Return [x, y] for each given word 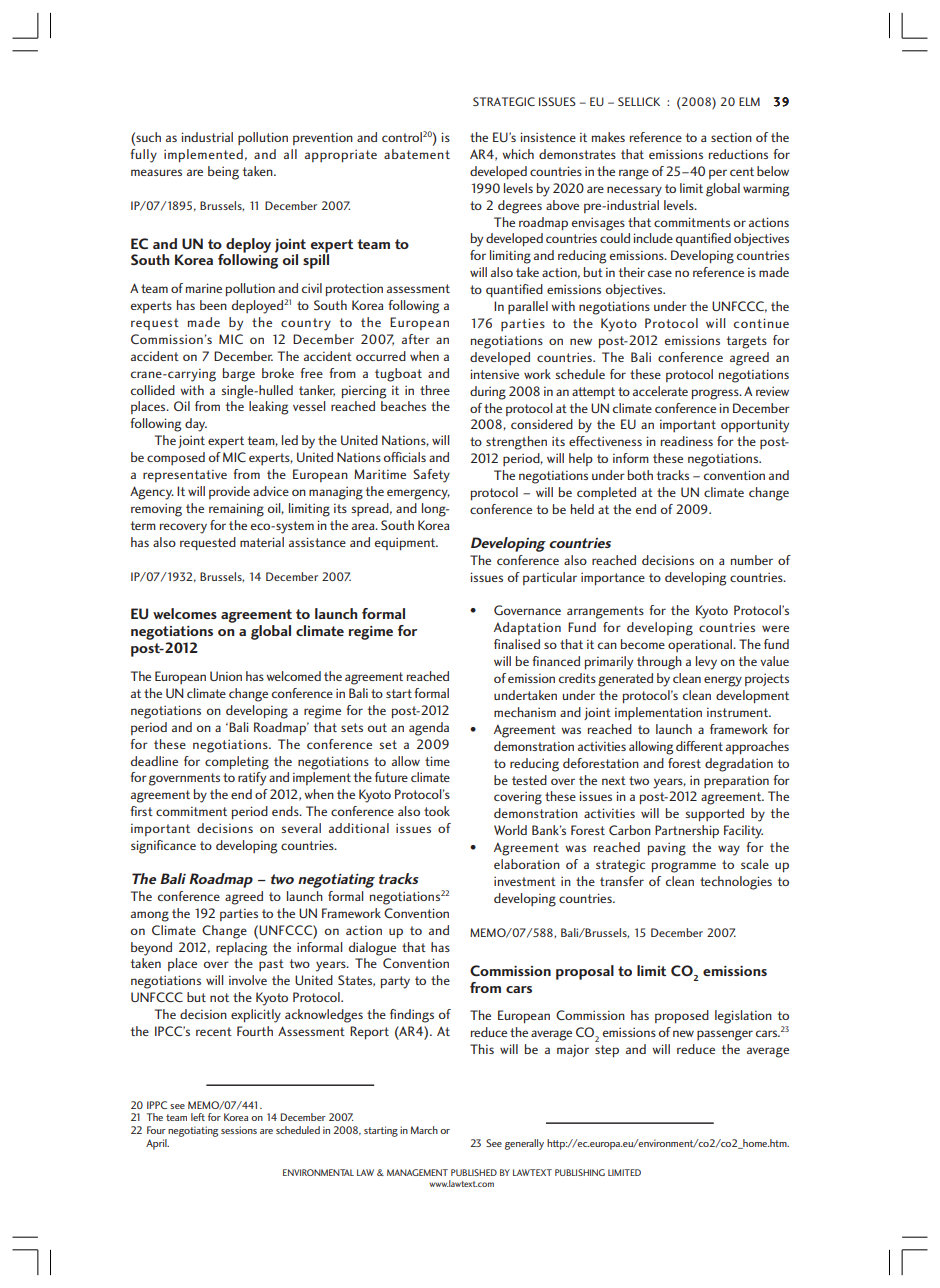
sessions [239, 1130]
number [752, 560]
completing [237, 763]
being [223, 173]
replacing [241, 949]
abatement [417, 154]
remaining [236, 510]
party [395, 982]
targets [747, 342]
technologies [736, 883]
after [416, 339]
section [731, 137]
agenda [429, 729]
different [699, 746]
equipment [406, 544]
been [213, 305]
